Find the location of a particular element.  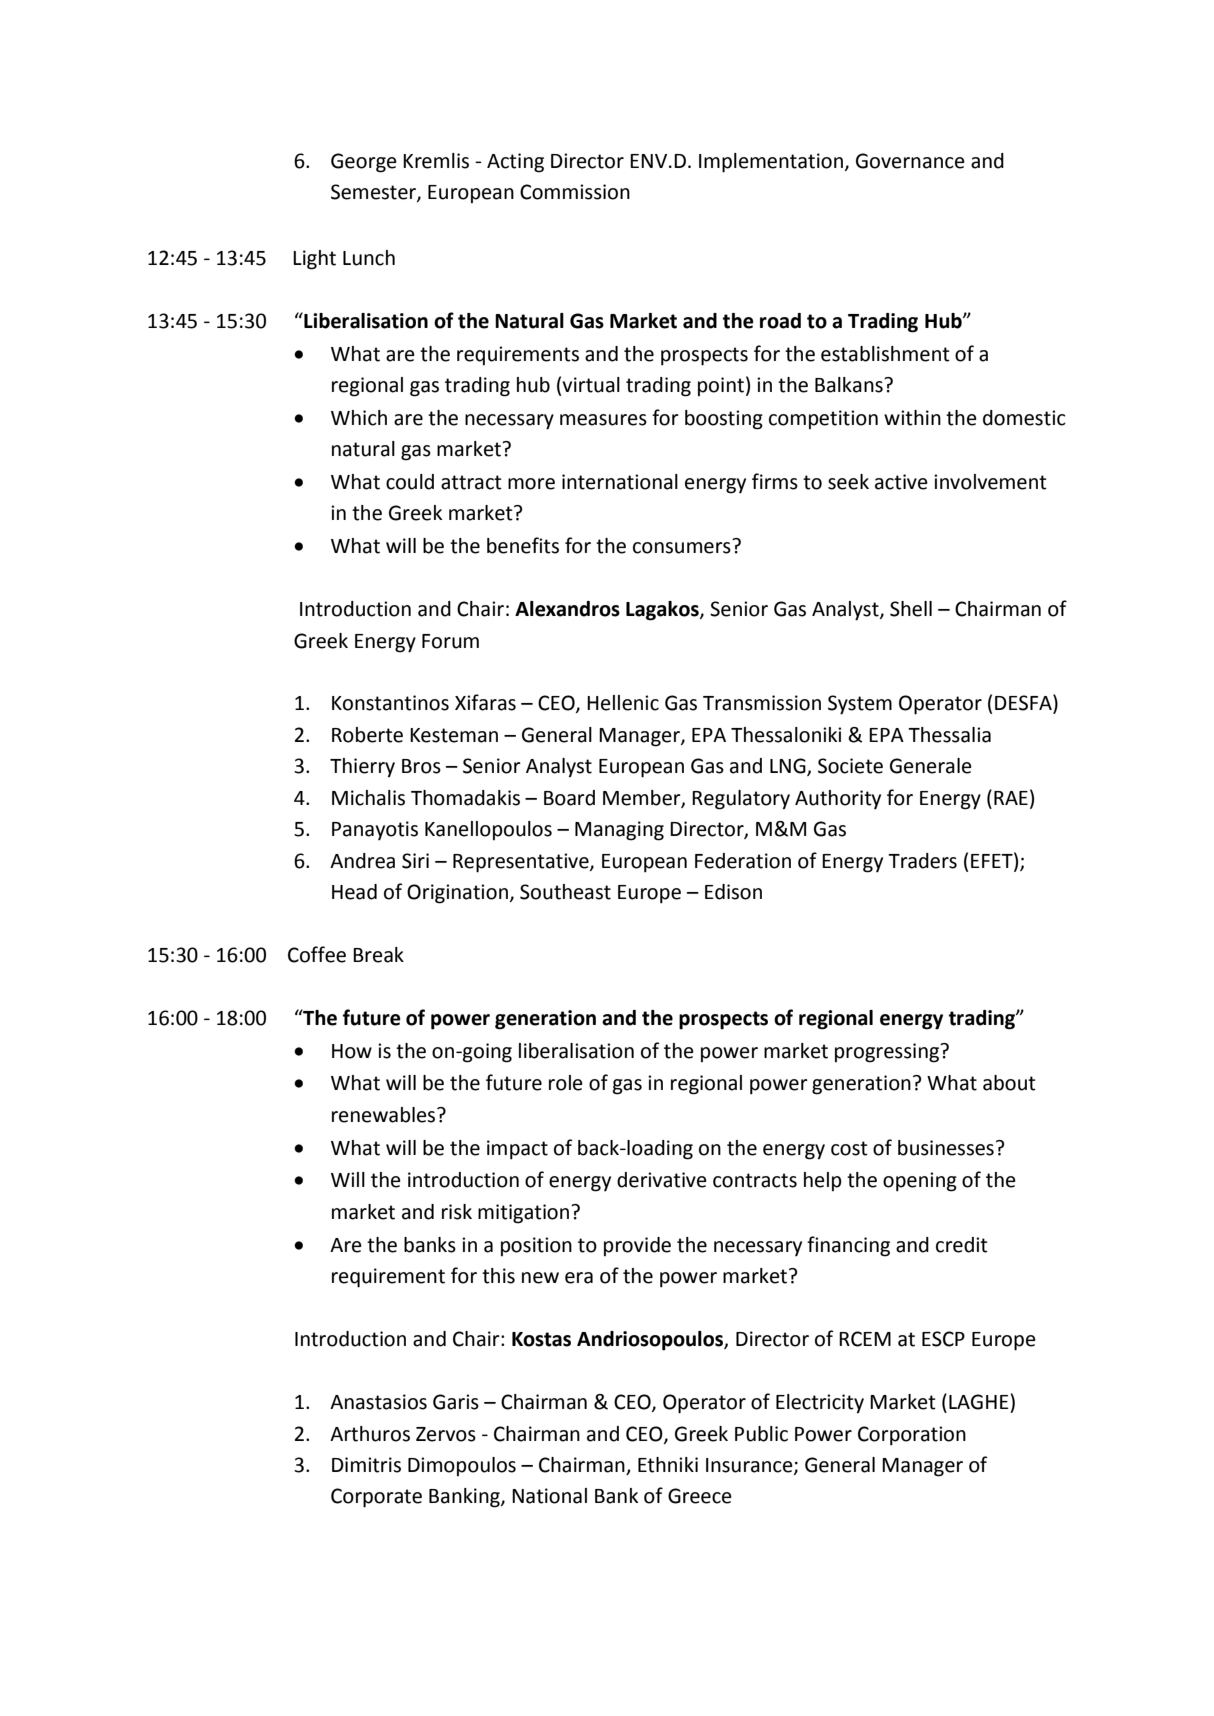

Corporation is located at coordinates (912, 1436).
